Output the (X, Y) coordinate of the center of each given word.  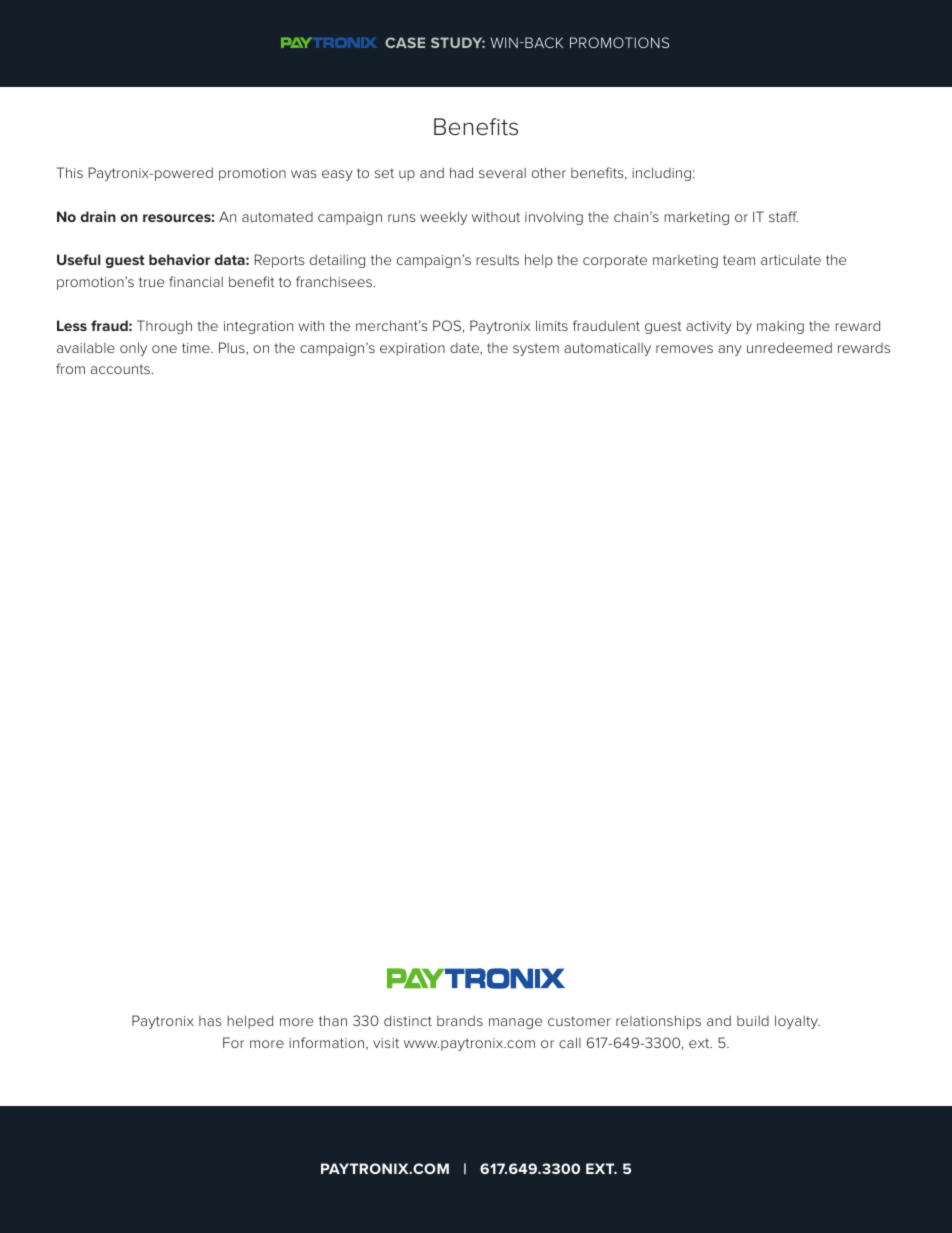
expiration (412, 349)
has (210, 1021)
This (70, 172)
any (730, 350)
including (661, 174)
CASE (405, 42)
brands (460, 1020)
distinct (408, 1020)
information (326, 1042)
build (753, 1020)
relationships (658, 1022)
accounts (120, 369)
